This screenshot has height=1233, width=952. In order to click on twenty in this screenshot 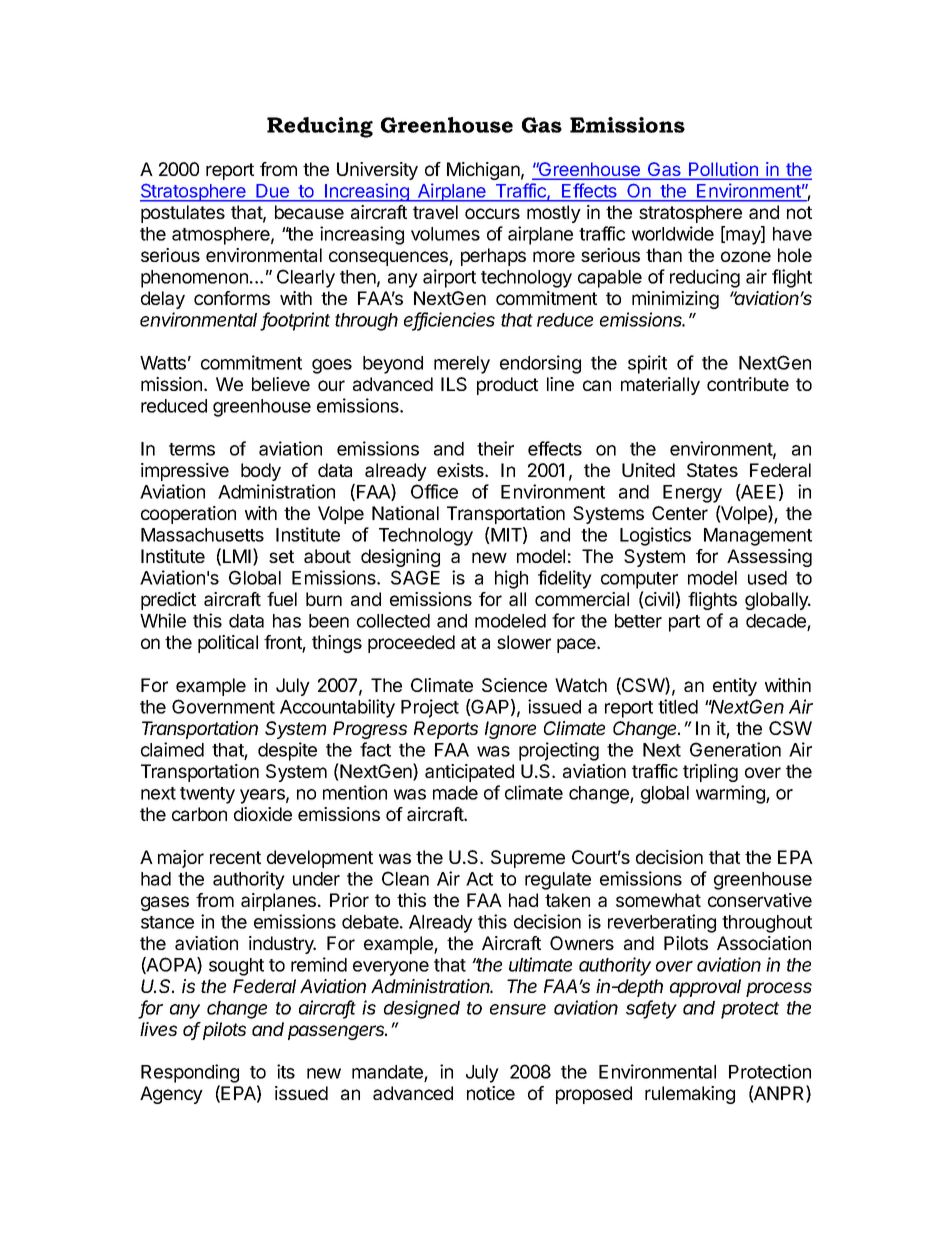, I will do `click(207, 795)`.
